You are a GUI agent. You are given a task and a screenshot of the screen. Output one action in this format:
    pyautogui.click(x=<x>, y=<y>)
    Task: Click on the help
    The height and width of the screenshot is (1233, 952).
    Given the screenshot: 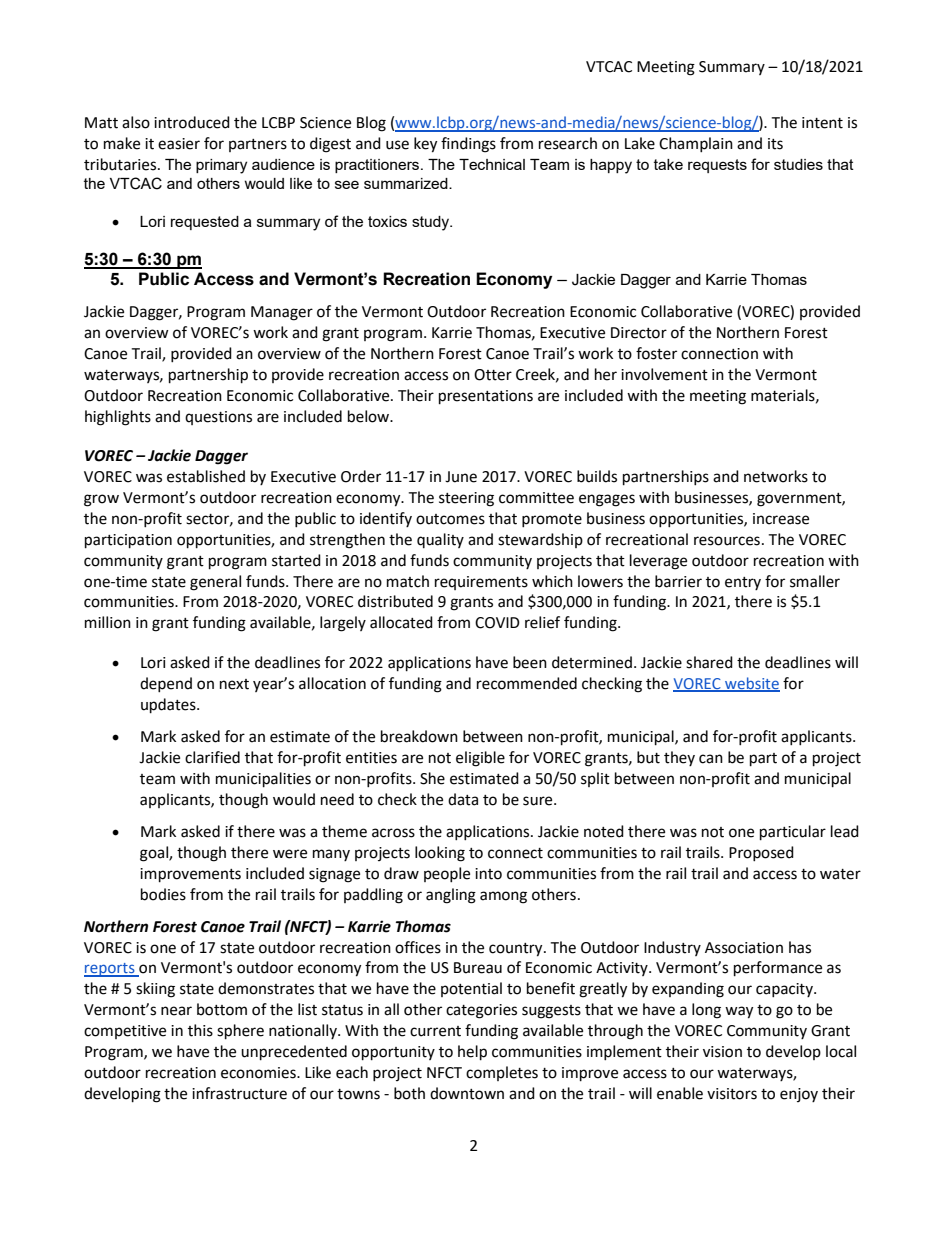 What is the action you would take?
    pyautogui.click(x=472, y=1053)
